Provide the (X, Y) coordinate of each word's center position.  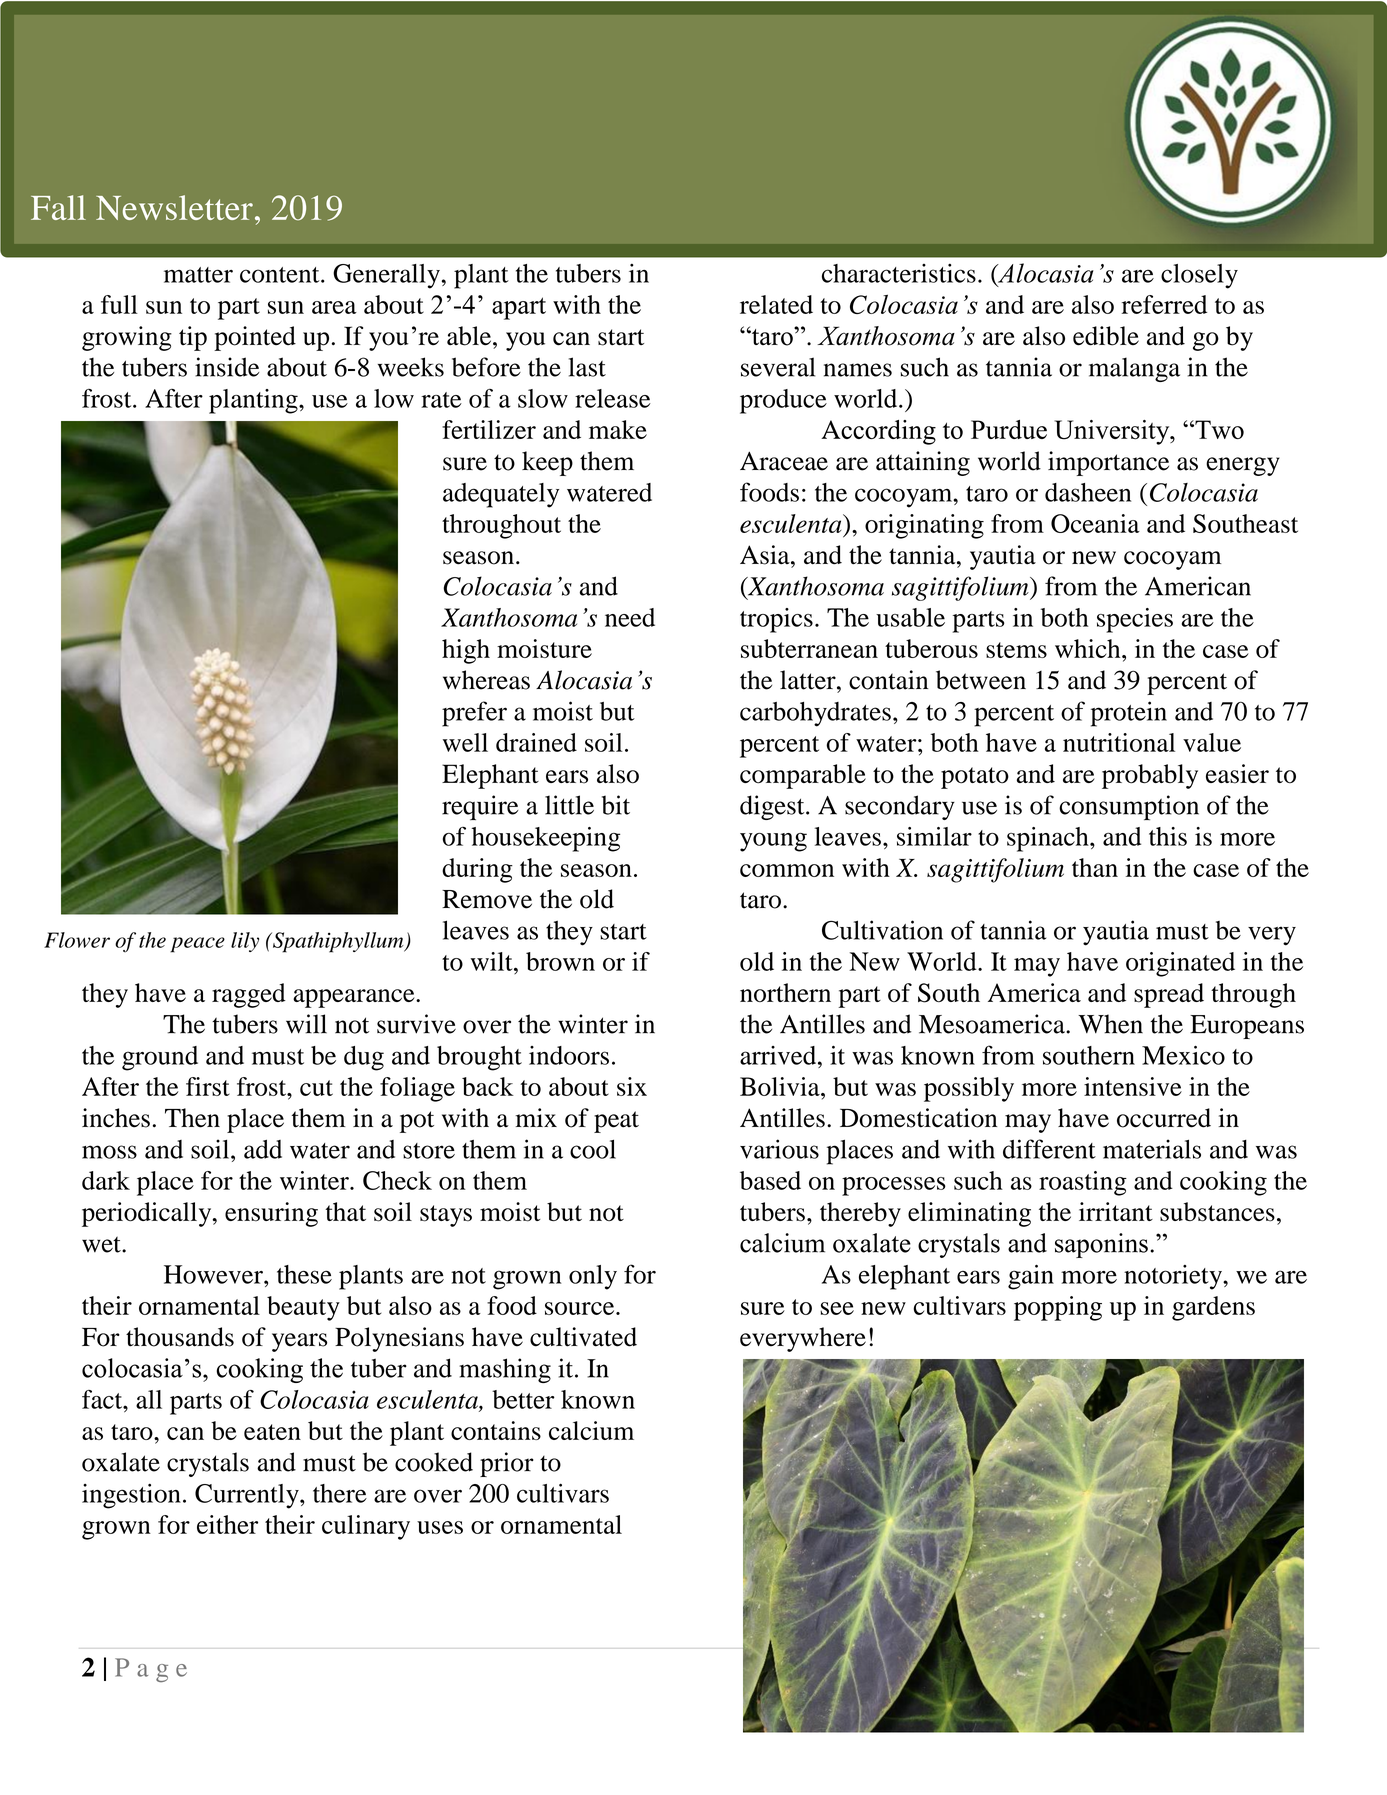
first (208, 1086)
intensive (1133, 1086)
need (630, 617)
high (466, 651)
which (1089, 648)
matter (198, 275)
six (632, 1086)
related (776, 304)
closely (1199, 276)
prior (507, 1464)
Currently (248, 1496)
